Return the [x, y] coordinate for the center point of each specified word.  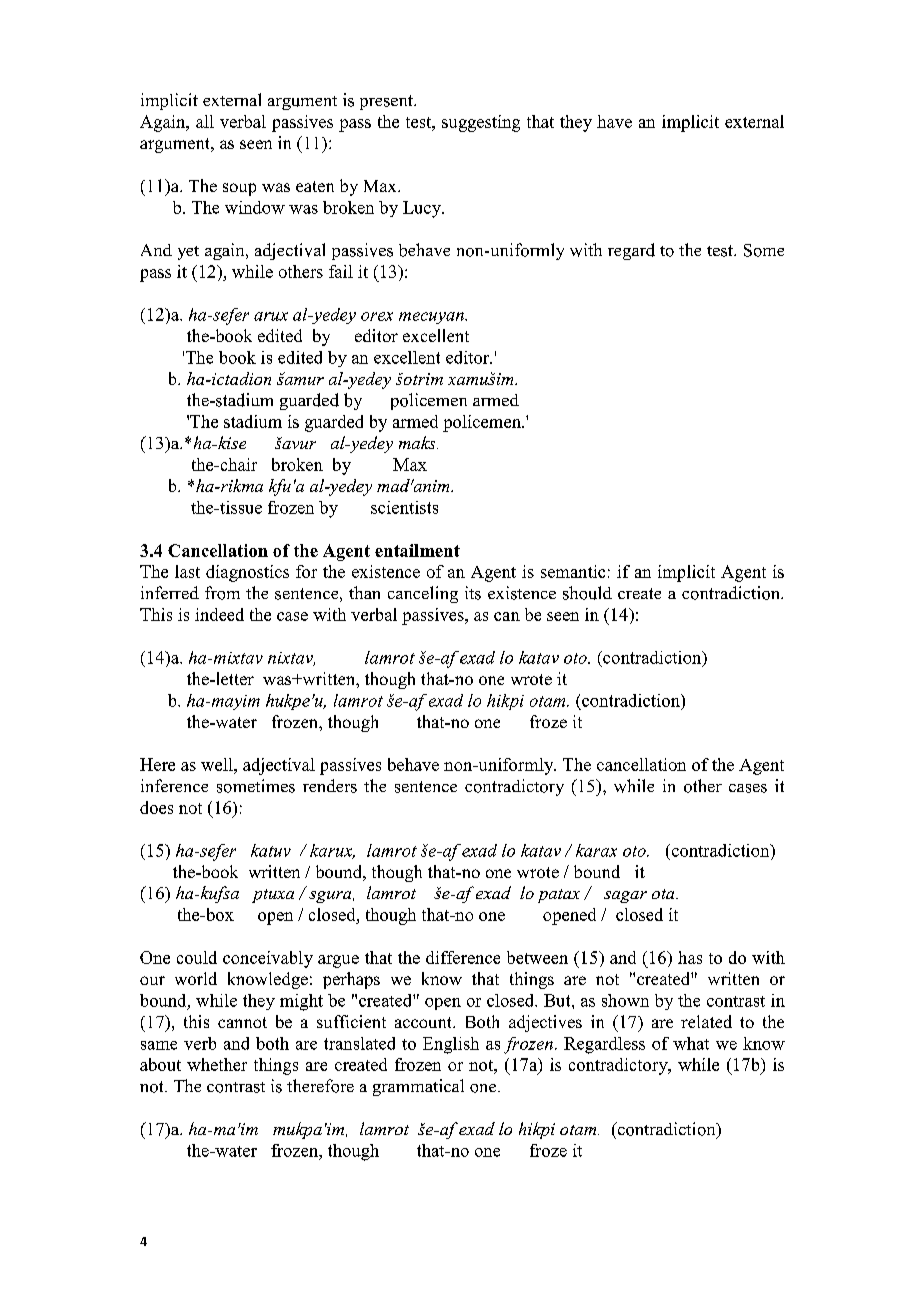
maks [418, 442]
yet [188, 253]
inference [174, 785]
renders [330, 786]
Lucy [423, 209]
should [587, 593]
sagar [625, 897]
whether [217, 1064]
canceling [423, 594]
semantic [573, 571]
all [205, 121]
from [222, 593]
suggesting [481, 123]
